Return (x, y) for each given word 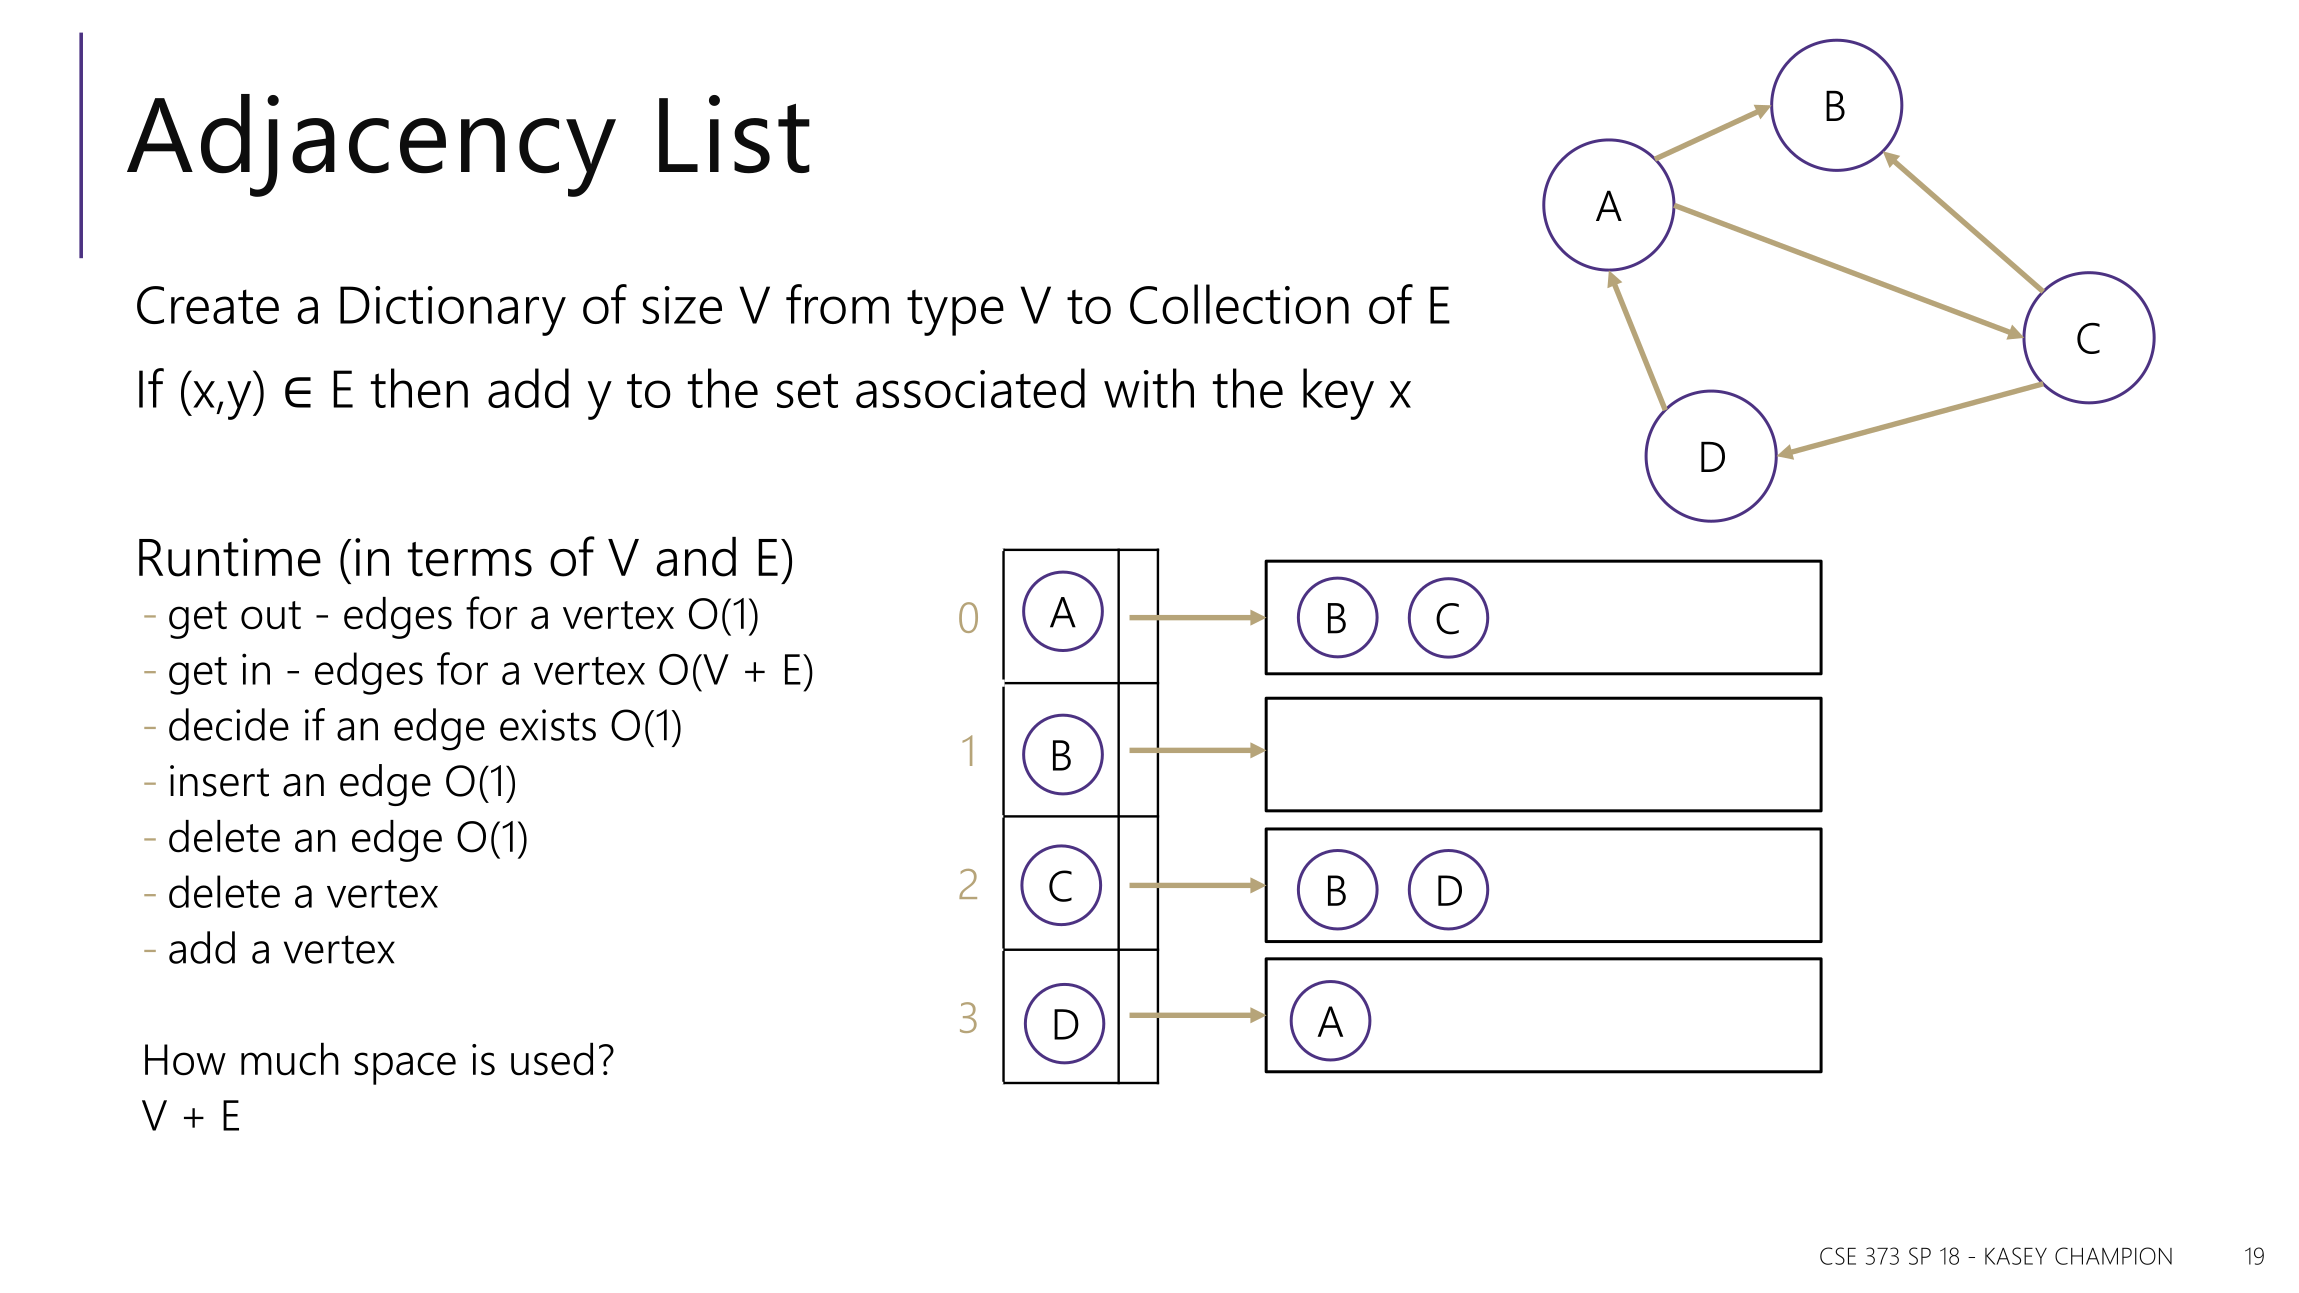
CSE (1838, 1256)
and (696, 557)
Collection (1239, 304)
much (290, 1059)
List (734, 134)
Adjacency (371, 145)
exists (548, 725)
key (1338, 394)
